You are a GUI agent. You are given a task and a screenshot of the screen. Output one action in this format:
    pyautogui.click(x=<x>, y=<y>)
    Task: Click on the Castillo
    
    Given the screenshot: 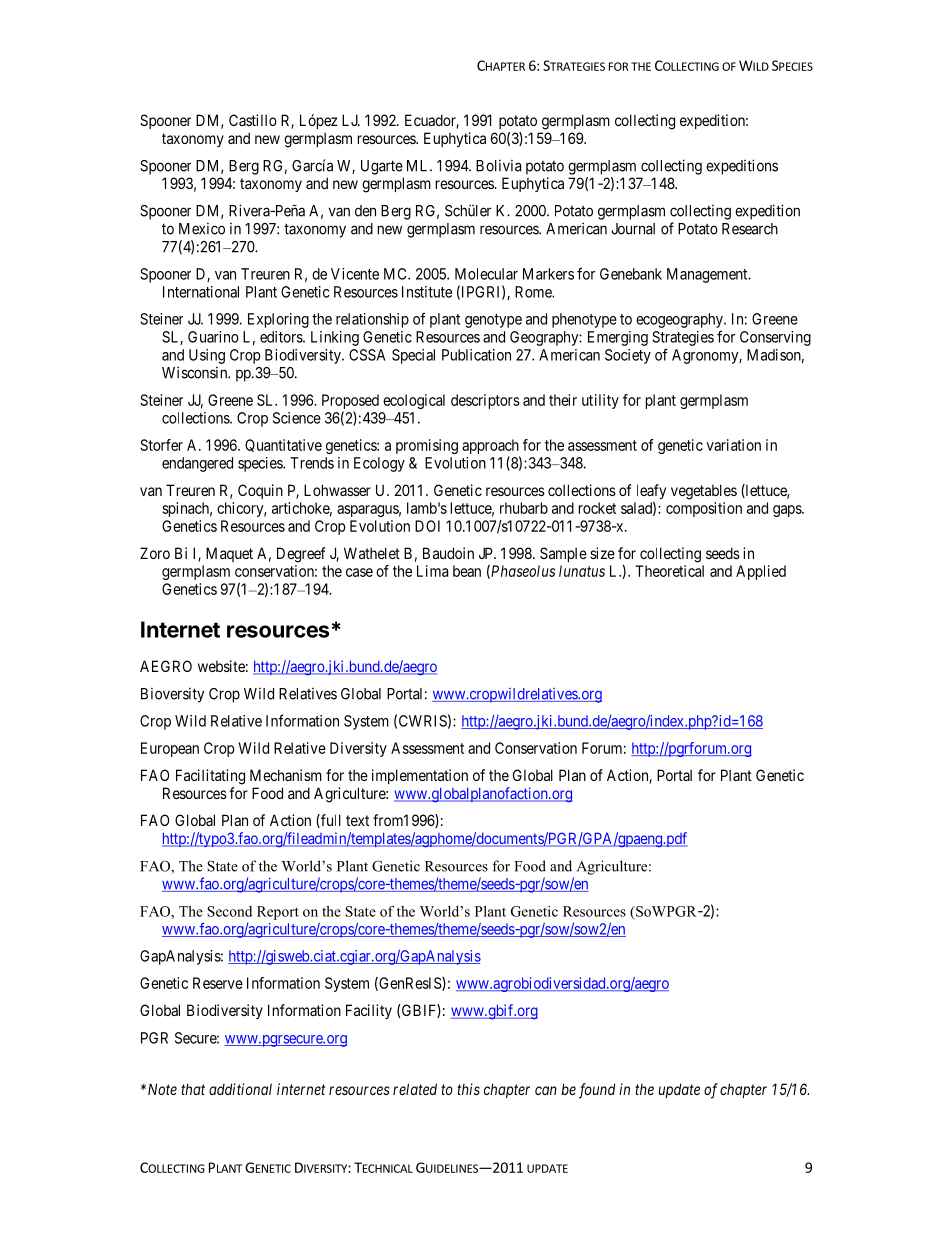 What is the action you would take?
    pyautogui.click(x=253, y=120)
